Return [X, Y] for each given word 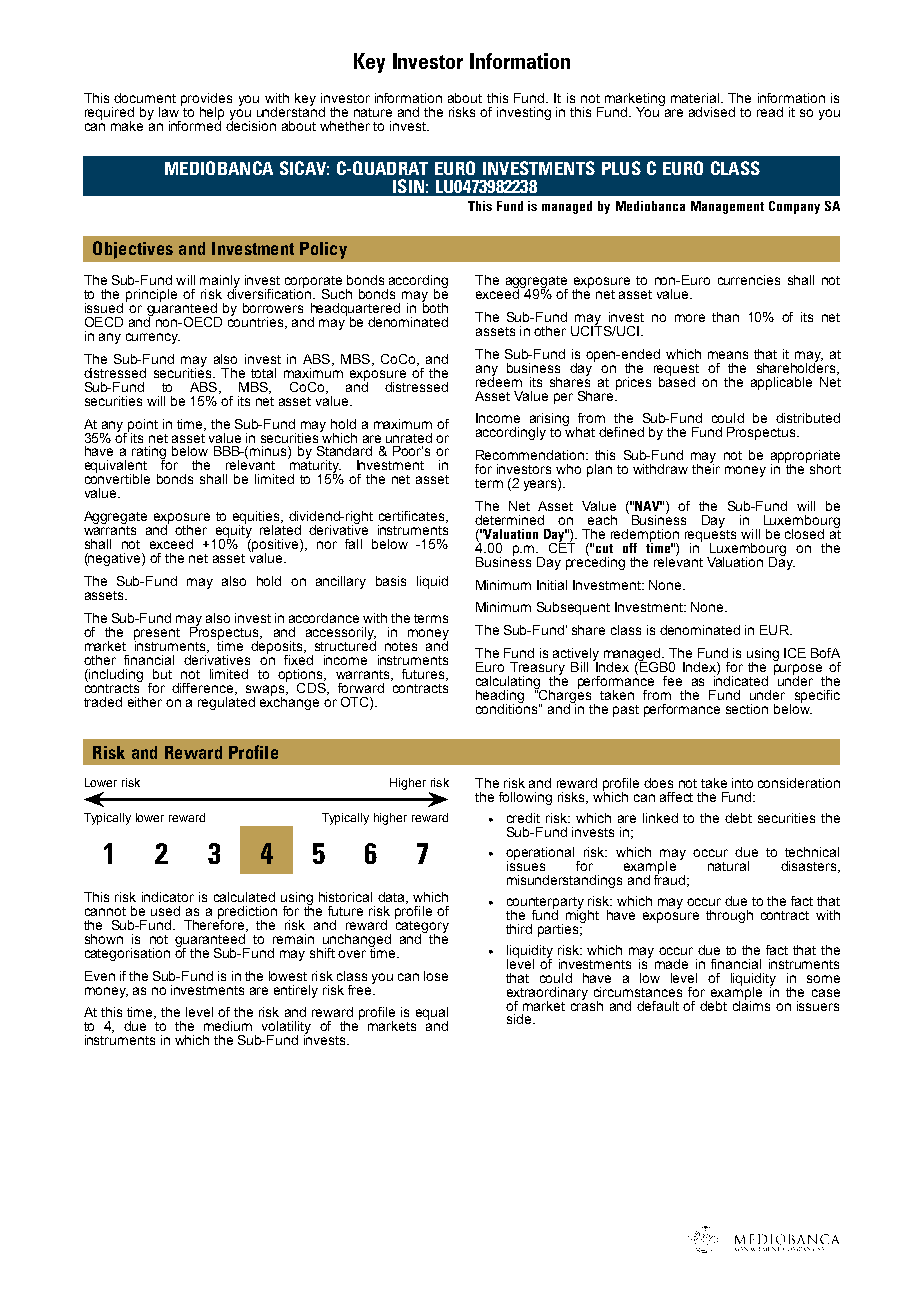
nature [373, 112]
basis [391, 581]
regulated [226, 702]
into [742, 783]
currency [153, 338]
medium [228, 1026]
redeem [499, 380]
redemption [645, 536]
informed [195, 124]
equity [232, 532]
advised [712, 112]
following [525, 798]
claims [751, 1004]
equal [432, 1015]
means [728, 355]
